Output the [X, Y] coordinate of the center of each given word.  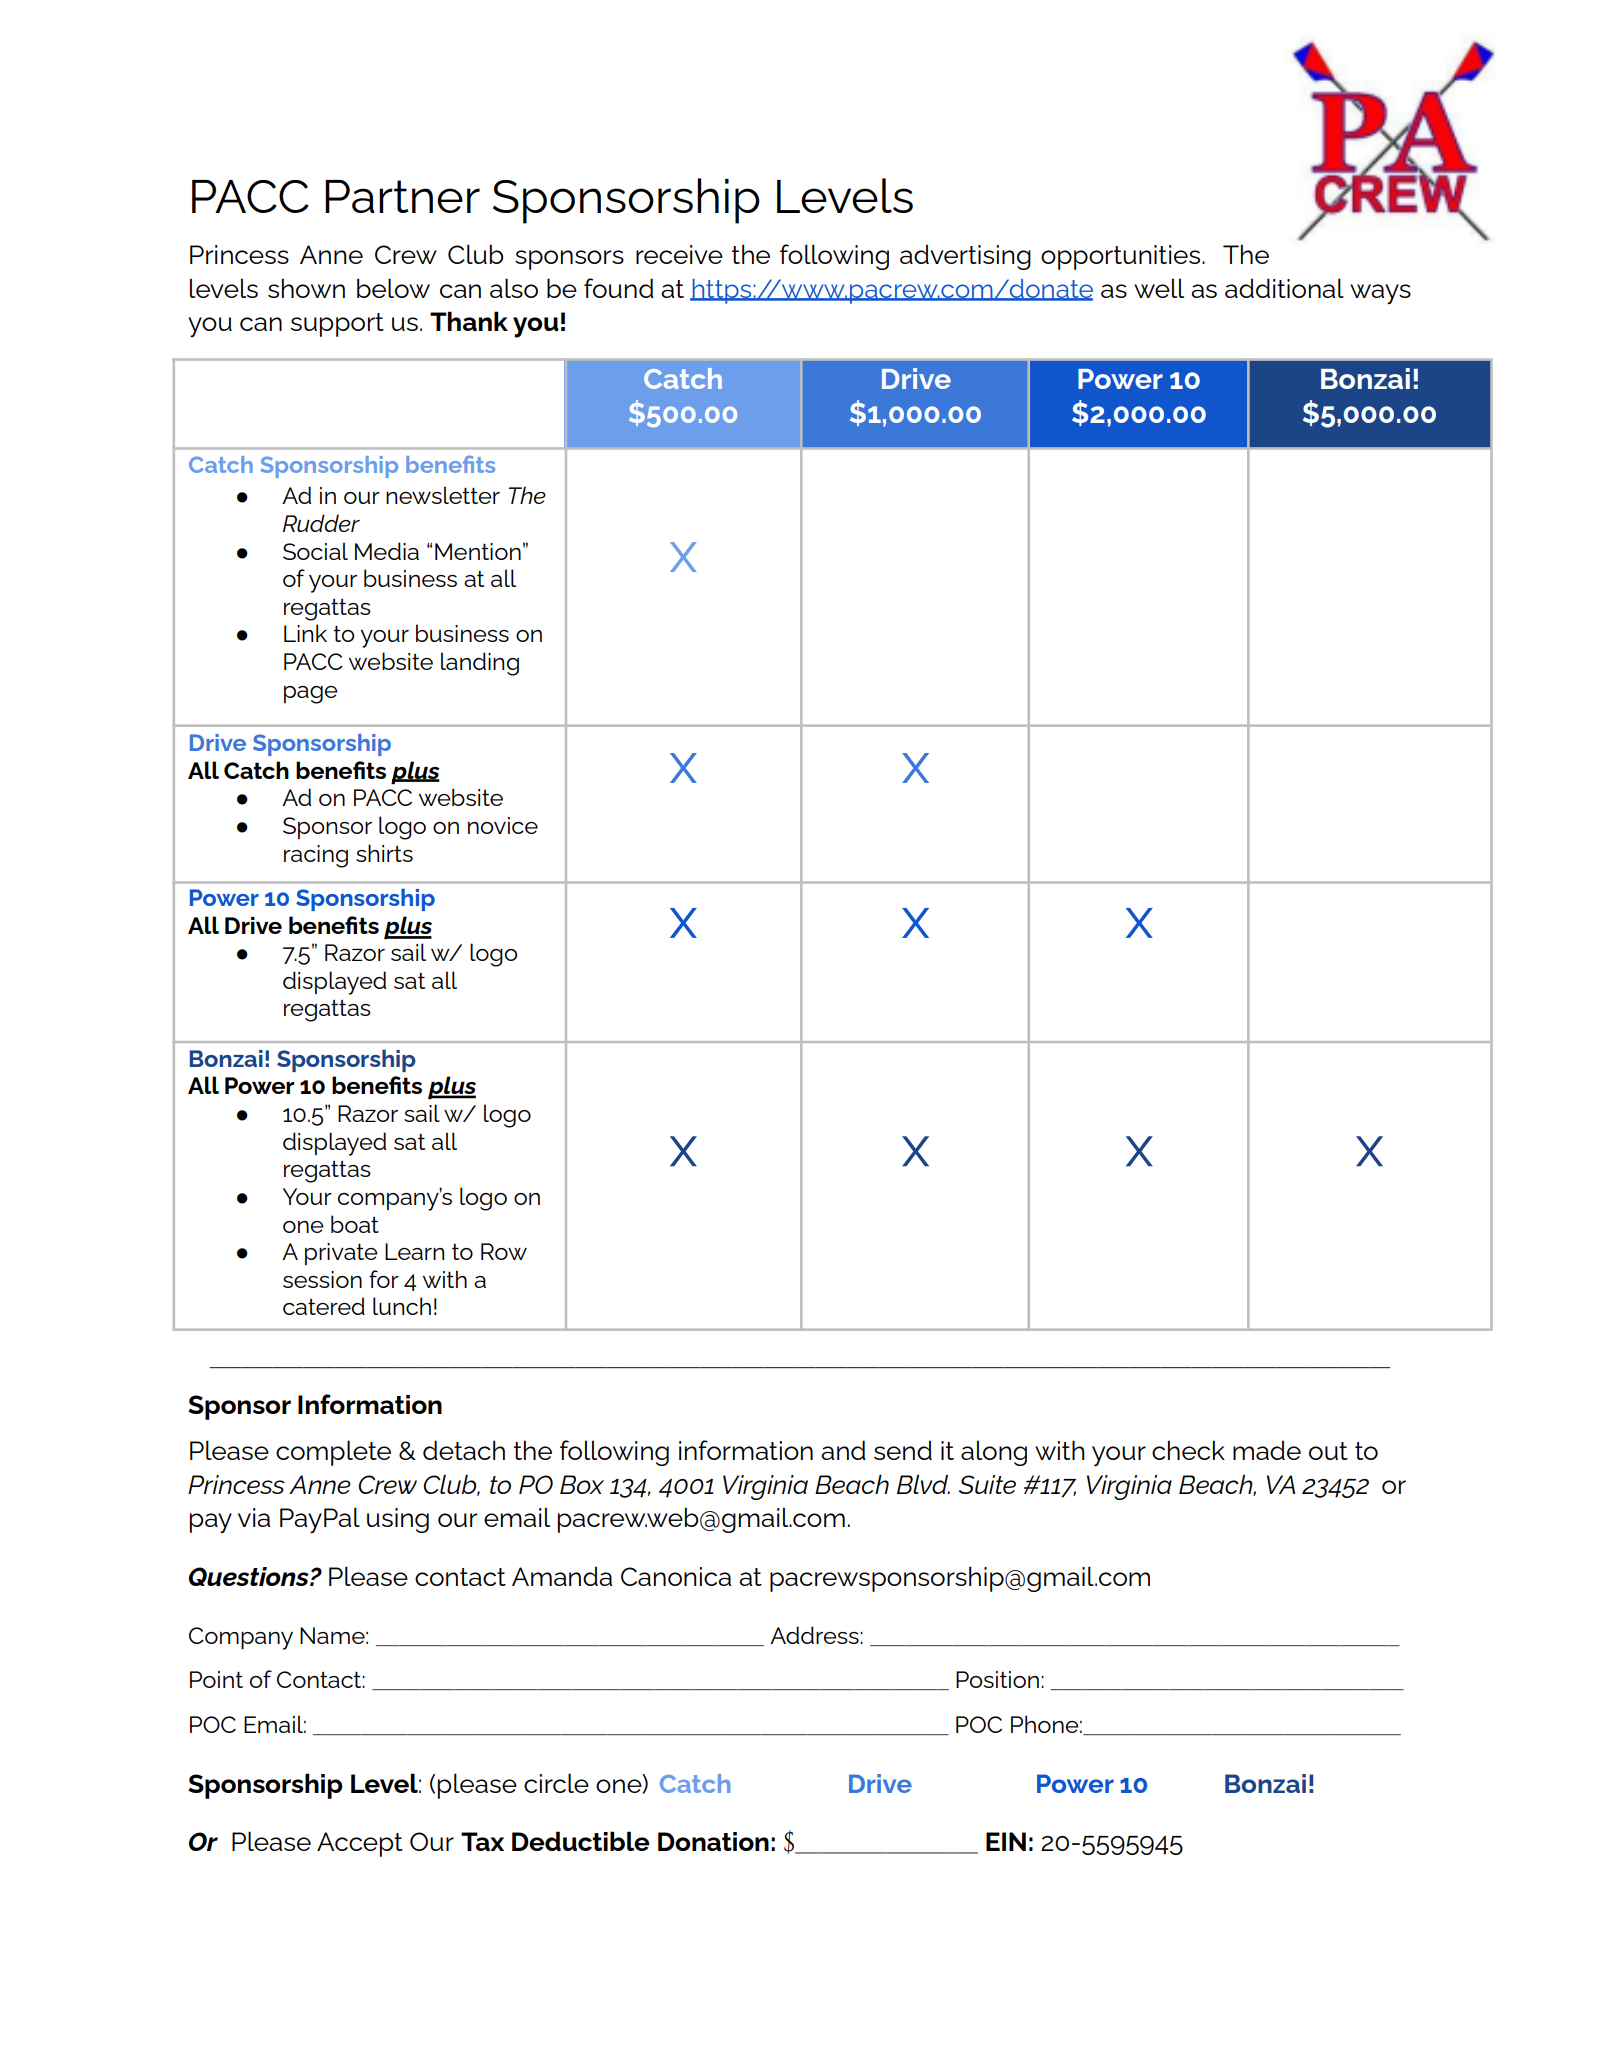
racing [316, 856]
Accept [360, 1844]
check [1188, 1450]
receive [679, 254]
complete [333, 1453]
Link [305, 633]
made [1267, 1450]
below [393, 288]
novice [503, 825]
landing [480, 664]
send [903, 1450]
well [1159, 288]
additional [1284, 288]
